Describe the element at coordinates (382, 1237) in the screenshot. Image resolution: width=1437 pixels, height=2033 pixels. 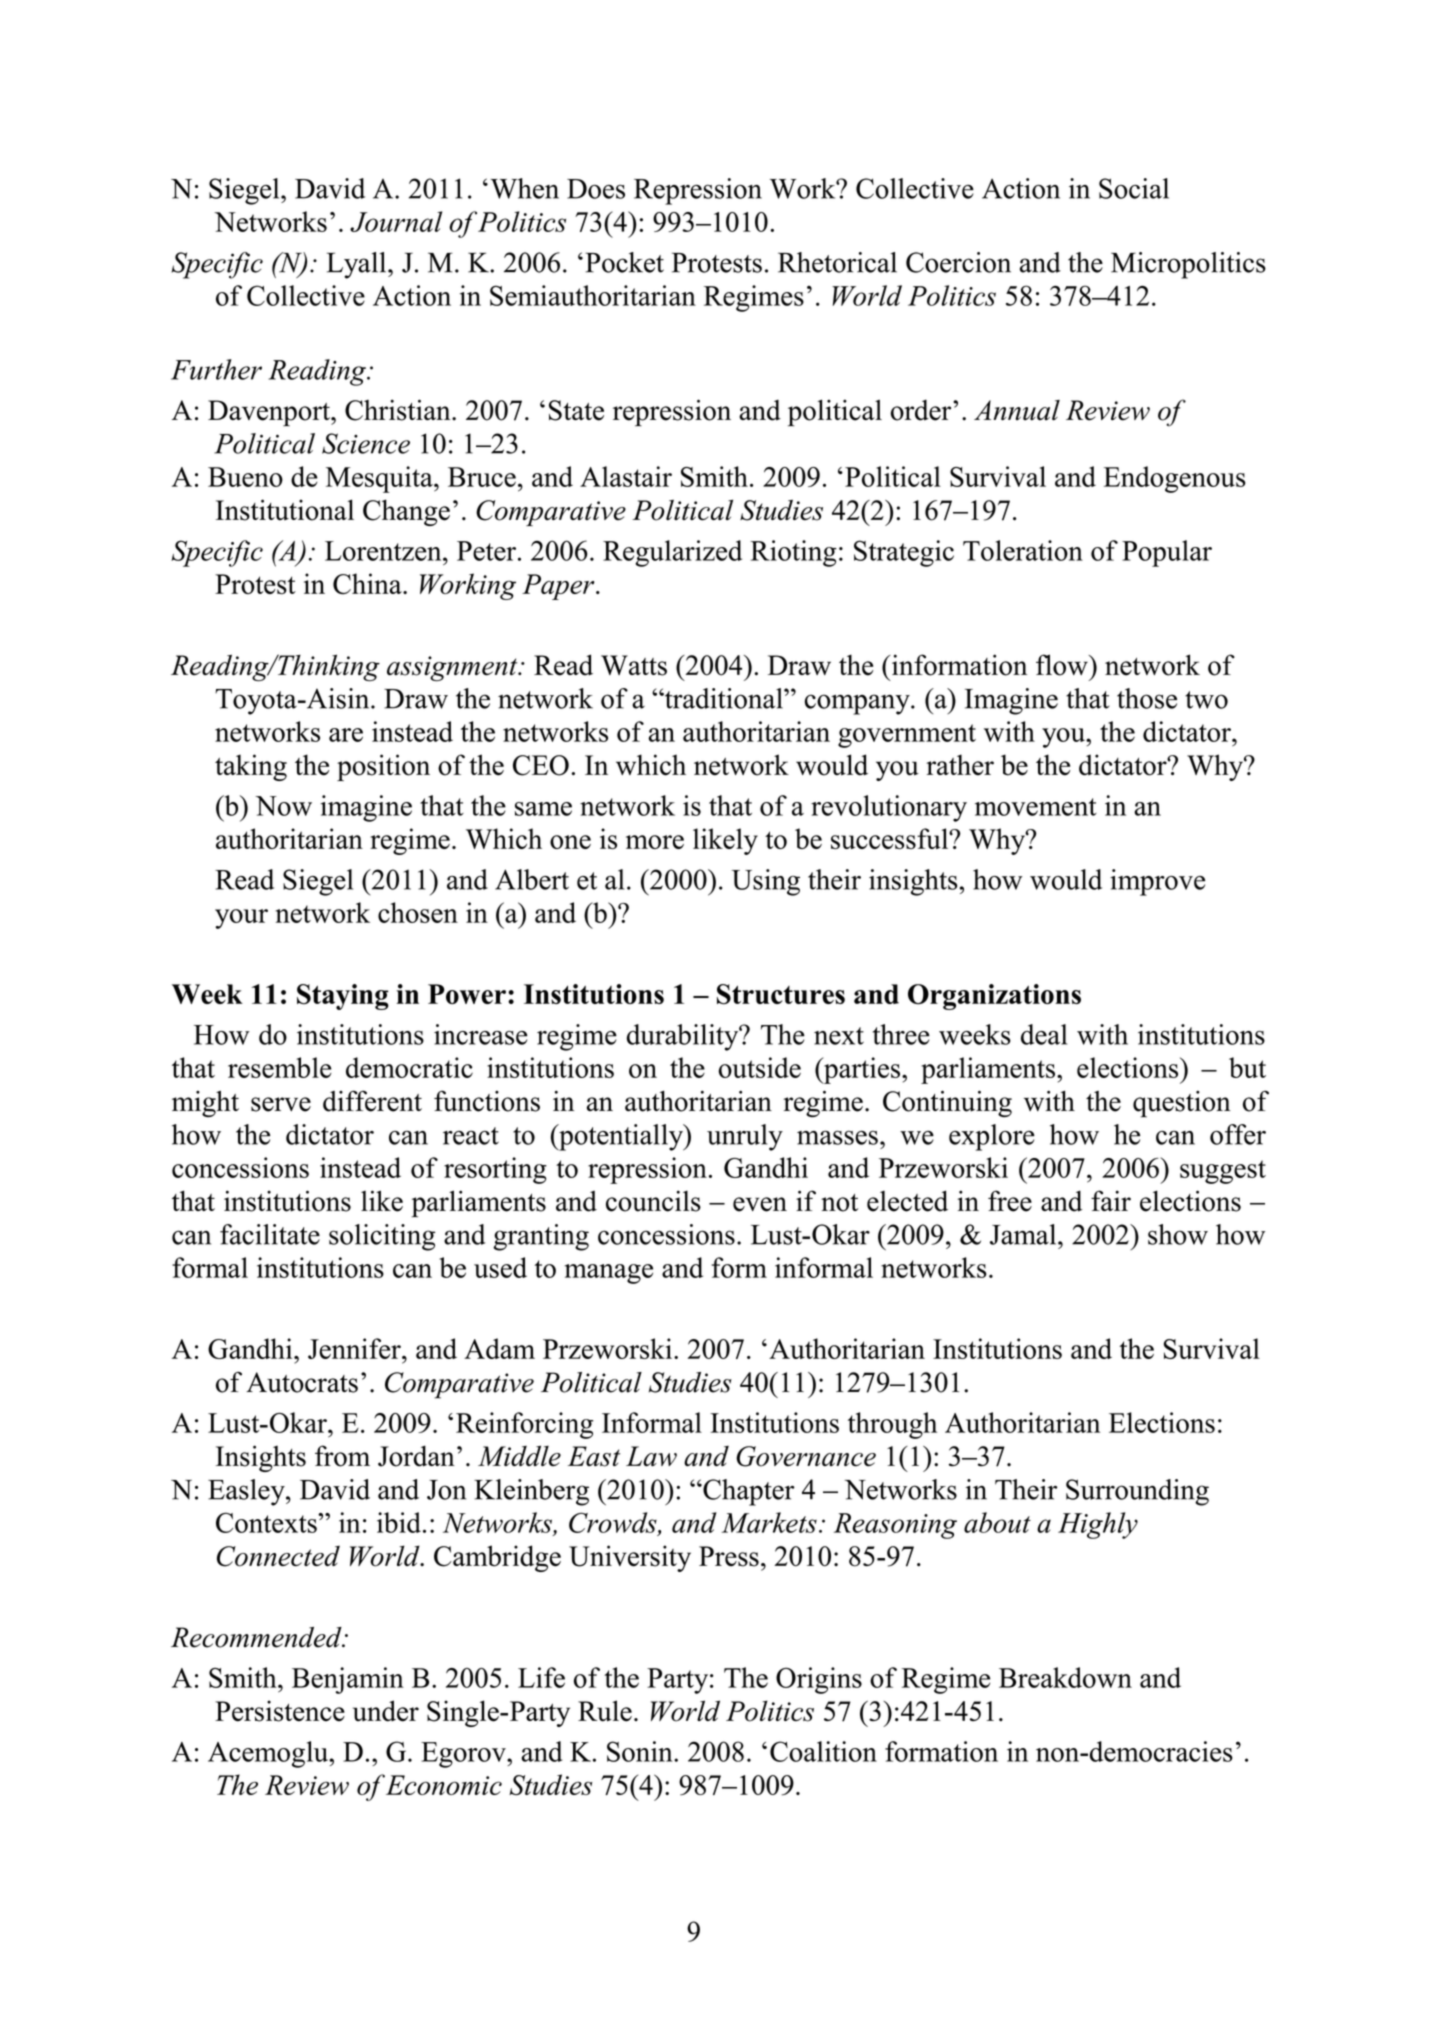
I see `soliciting` at that location.
